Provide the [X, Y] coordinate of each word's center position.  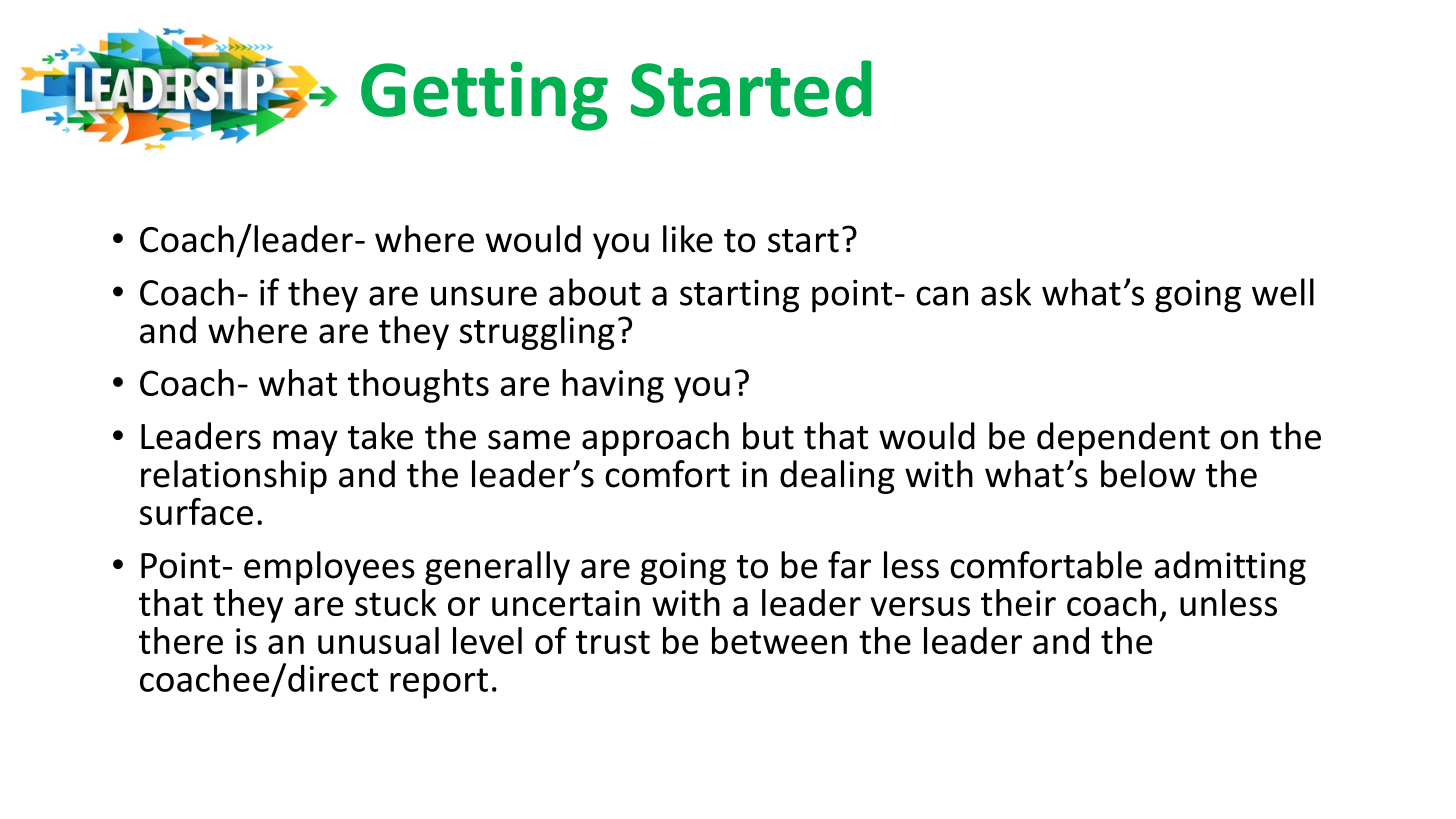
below [1148, 474]
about [595, 292]
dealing [837, 477]
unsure [484, 296]
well [1283, 292]
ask [1006, 292]
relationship [234, 477]
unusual [378, 640]
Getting [484, 96]
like [688, 239]
